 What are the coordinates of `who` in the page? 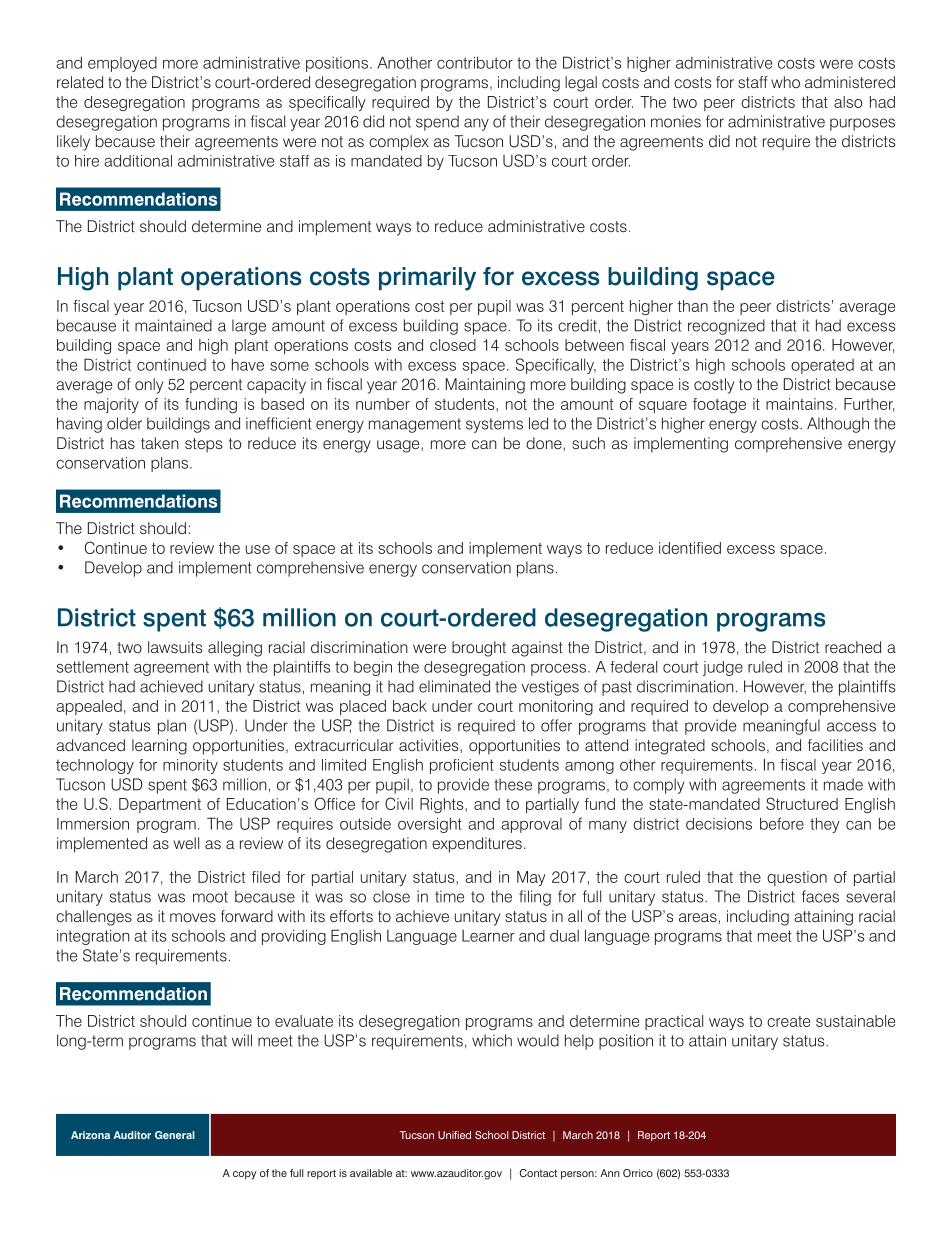 It's located at (785, 82).
